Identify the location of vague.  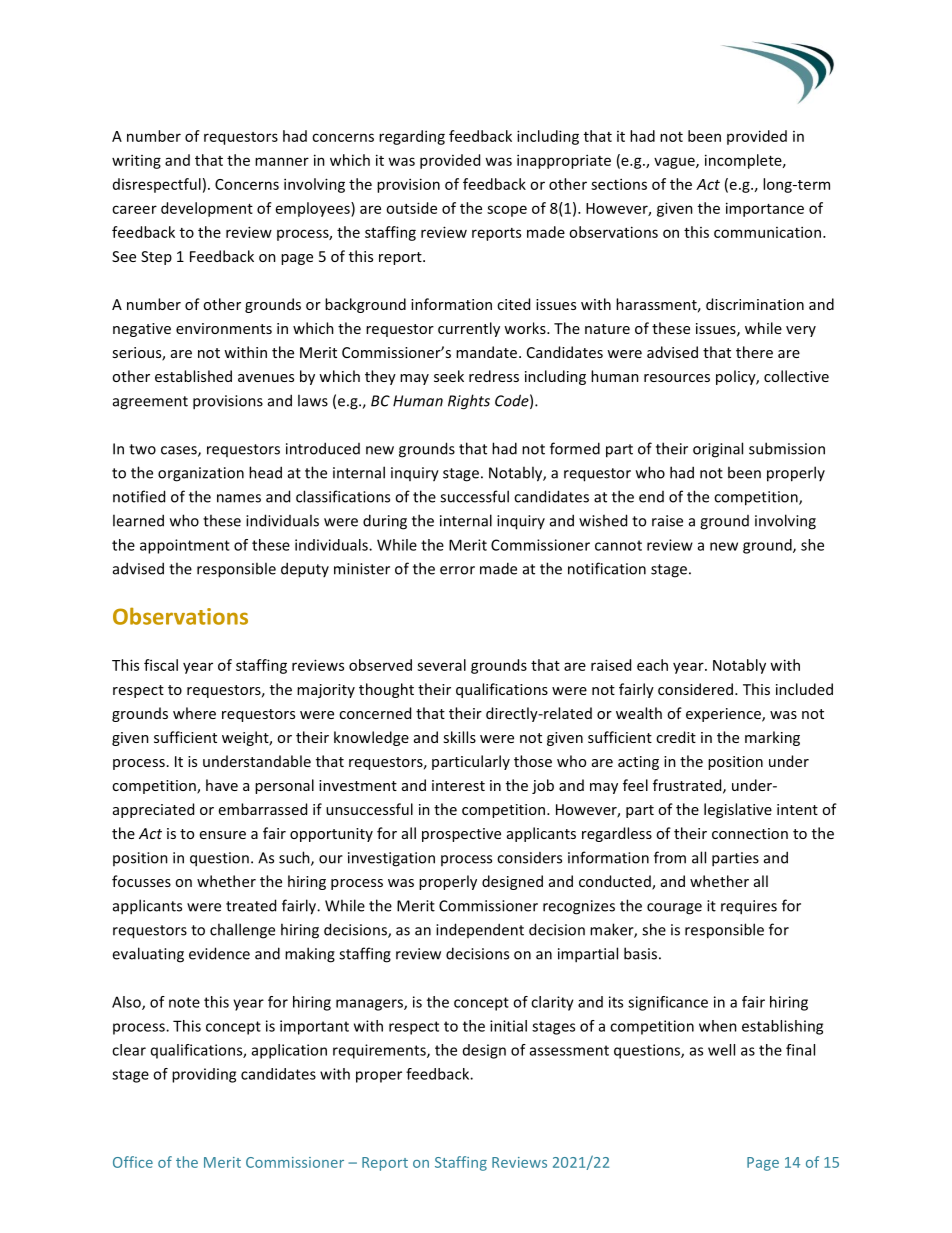
(675, 163).
